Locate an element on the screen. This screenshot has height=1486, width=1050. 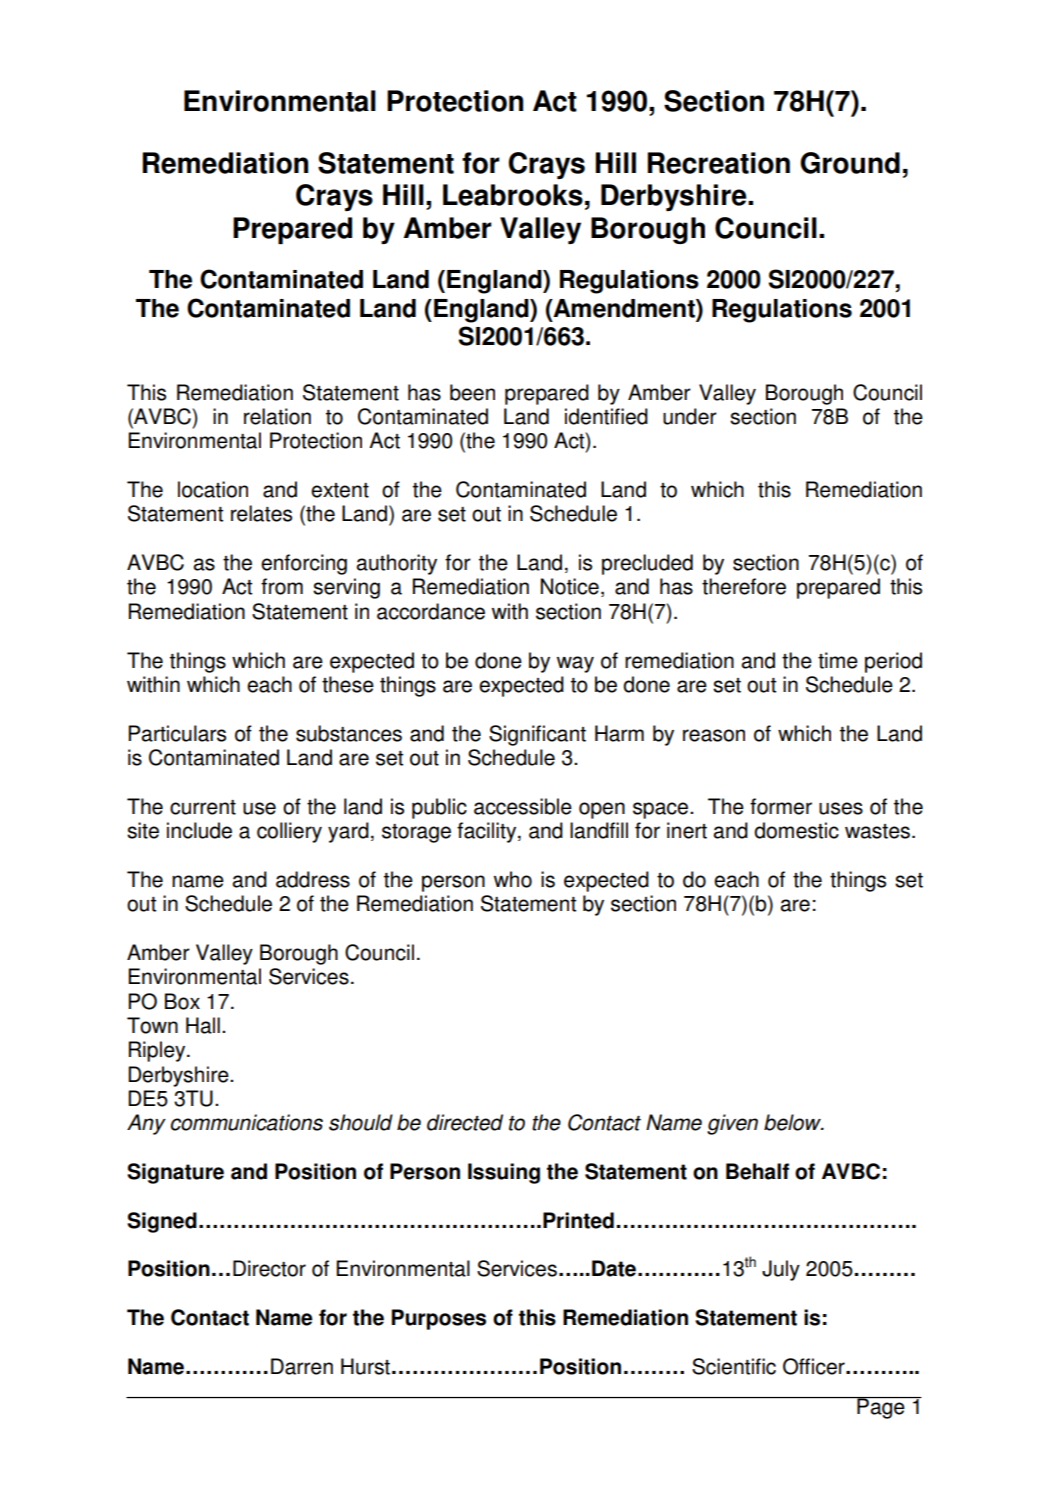
Notice is located at coordinates (570, 586).
